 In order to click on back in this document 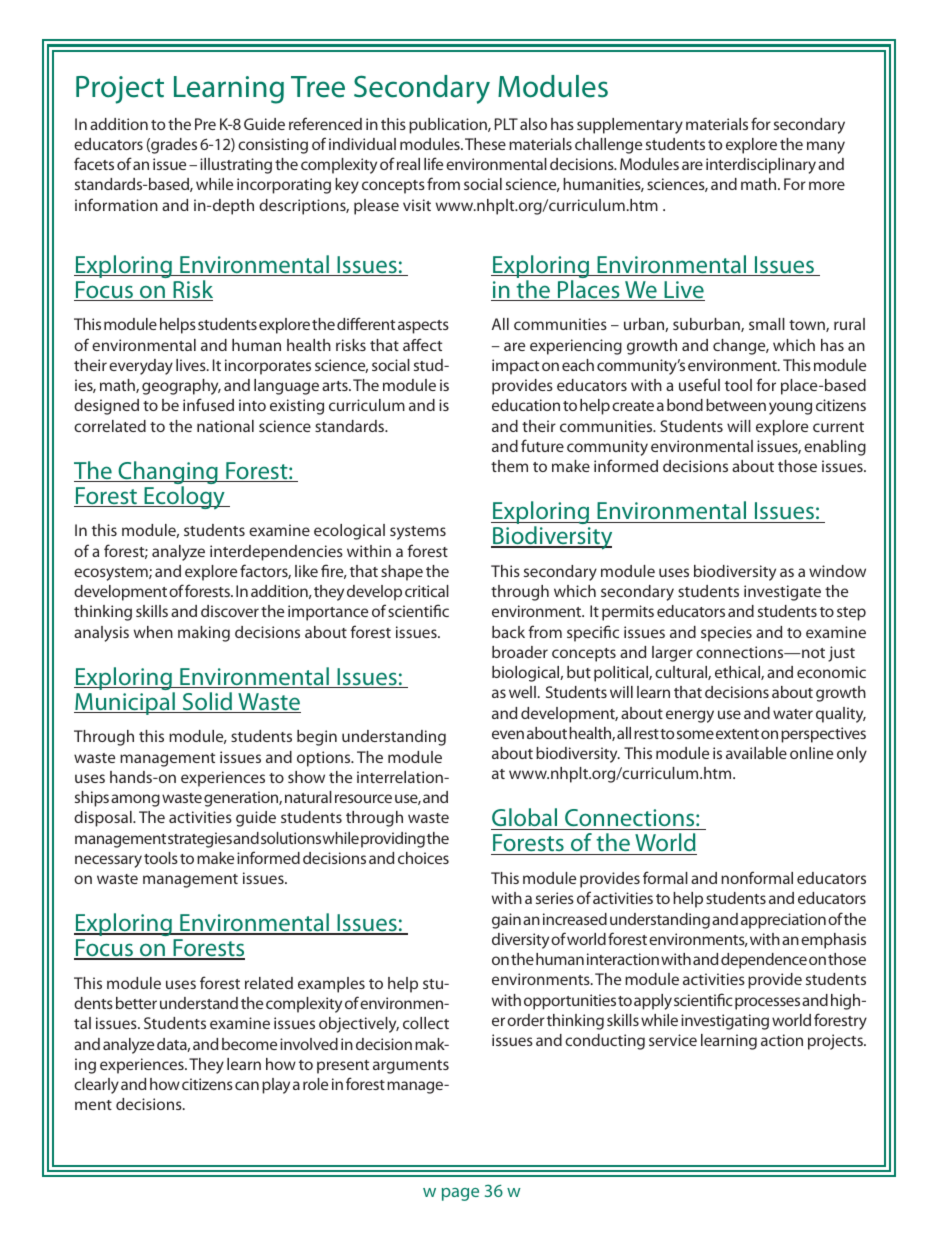, I will do `click(508, 632)`.
